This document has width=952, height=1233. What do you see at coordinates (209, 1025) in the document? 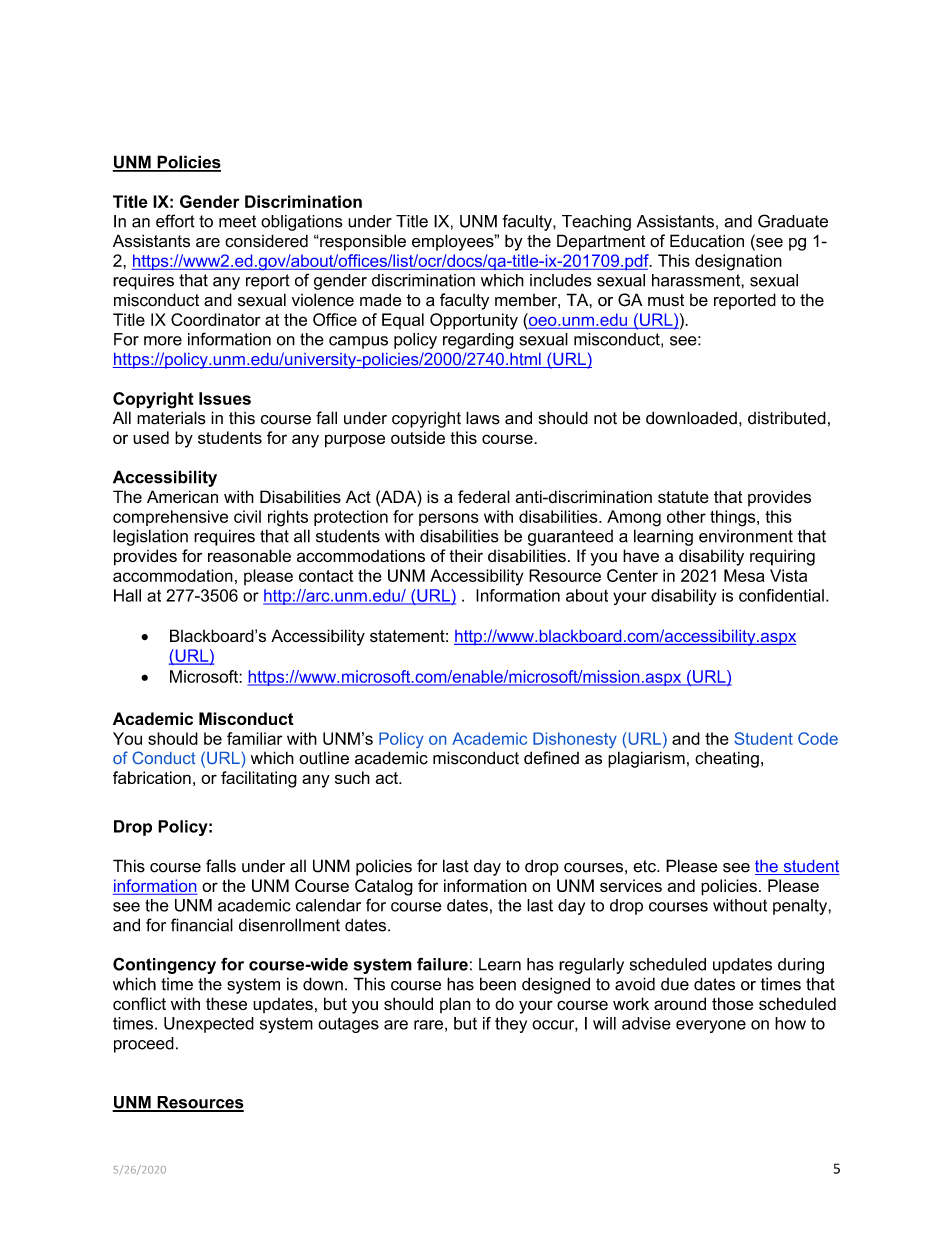
I see `Unexpected` at bounding box center [209, 1025].
